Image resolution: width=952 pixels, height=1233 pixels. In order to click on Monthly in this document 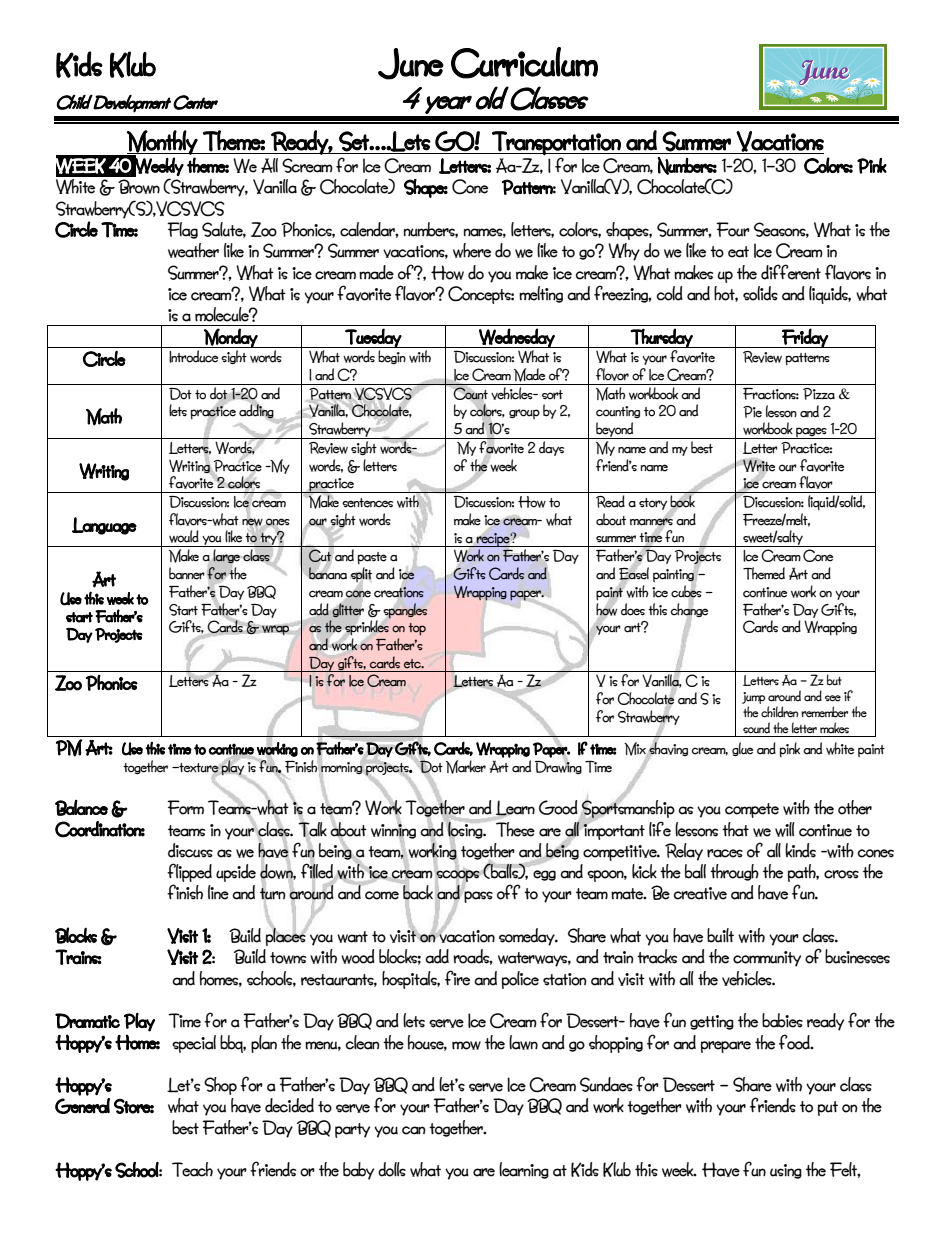, I will do `click(162, 143)`.
